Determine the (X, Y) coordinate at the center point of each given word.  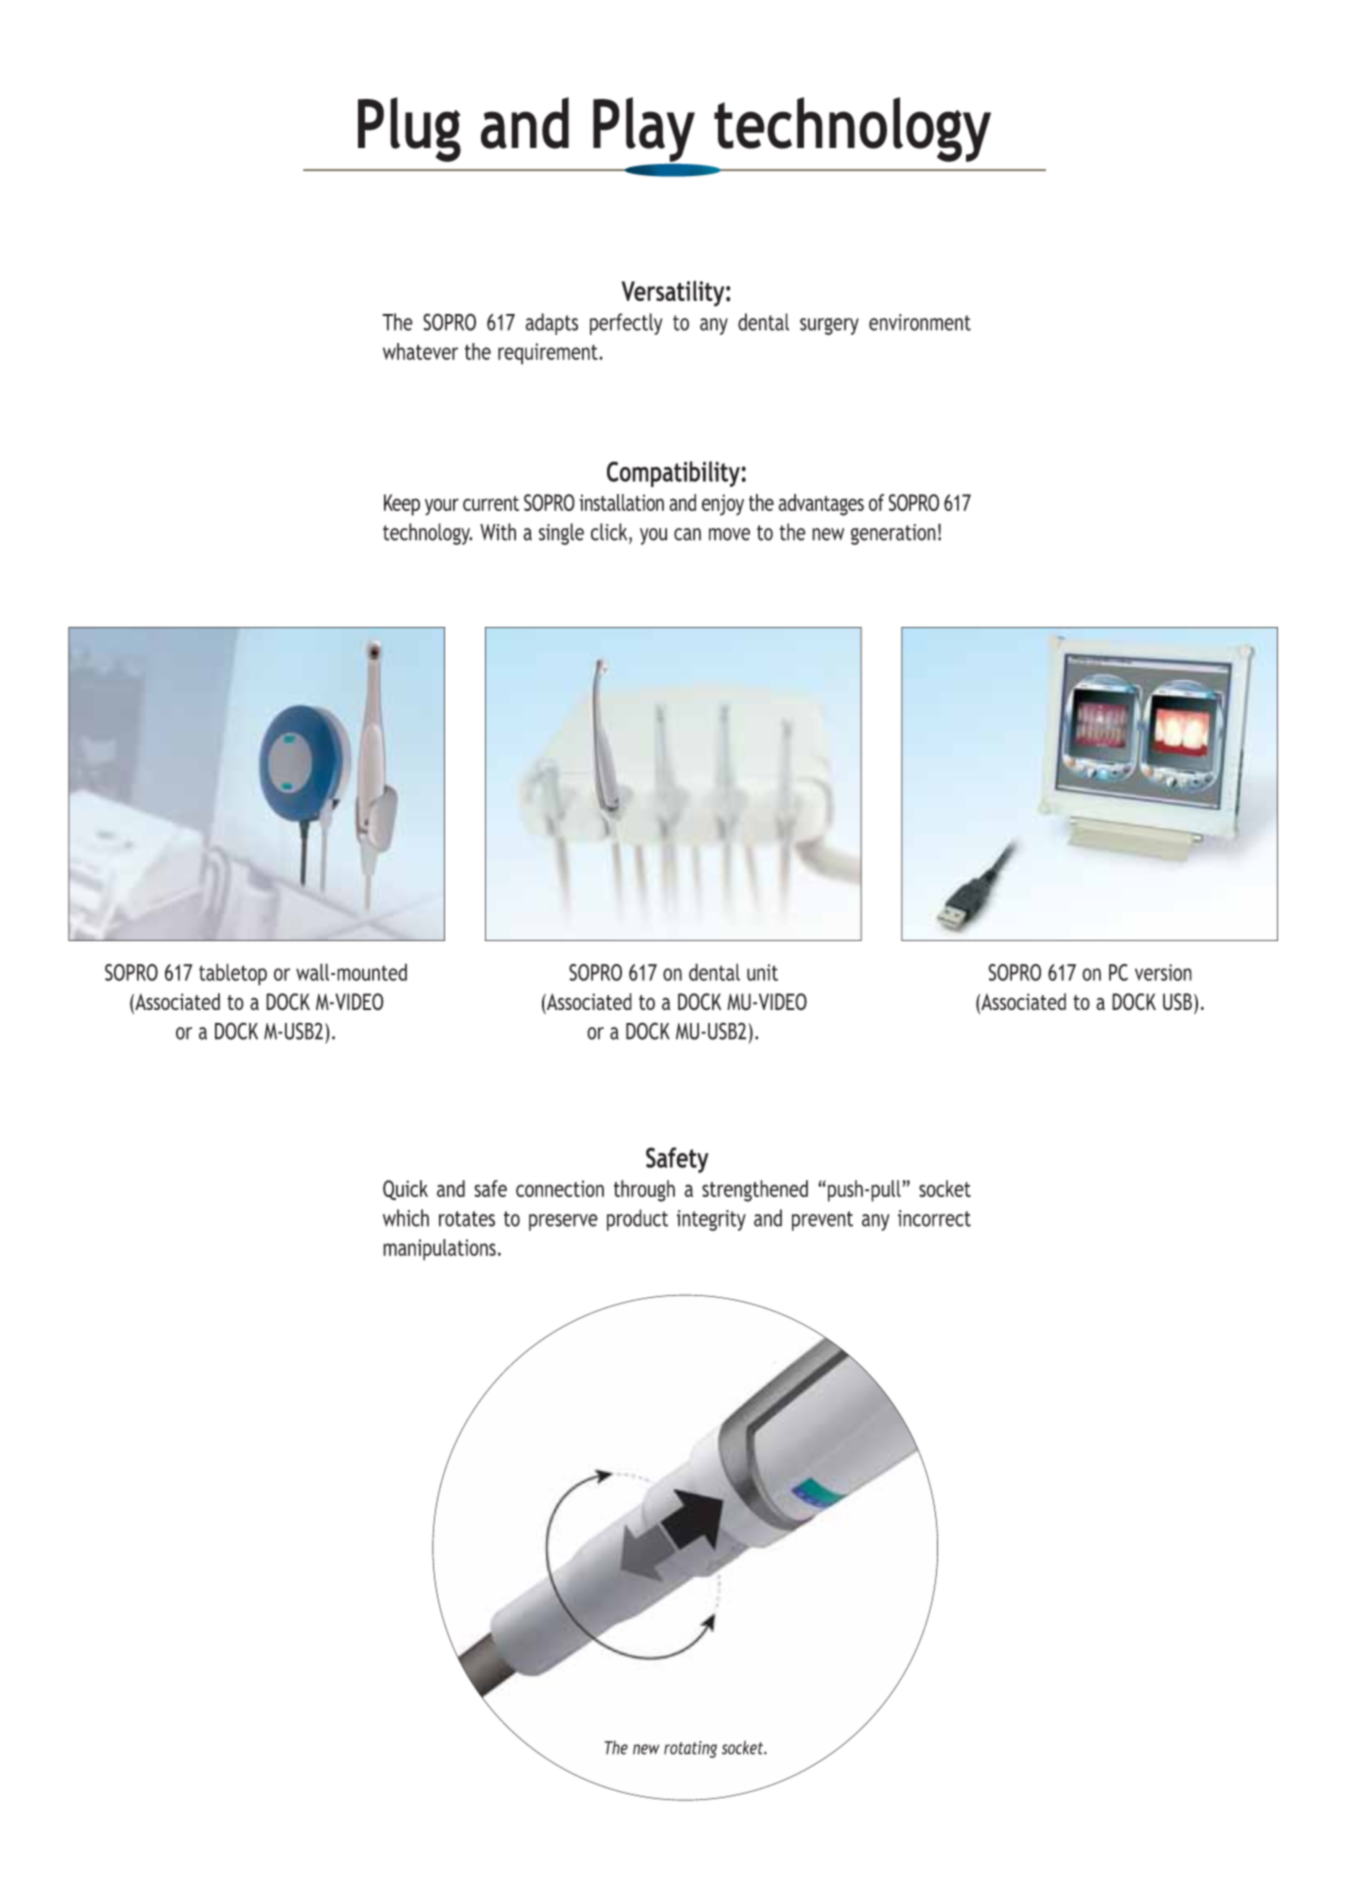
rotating (690, 1749)
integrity (711, 1220)
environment (920, 322)
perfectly (626, 324)
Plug (409, 129)
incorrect (934, 1218)
